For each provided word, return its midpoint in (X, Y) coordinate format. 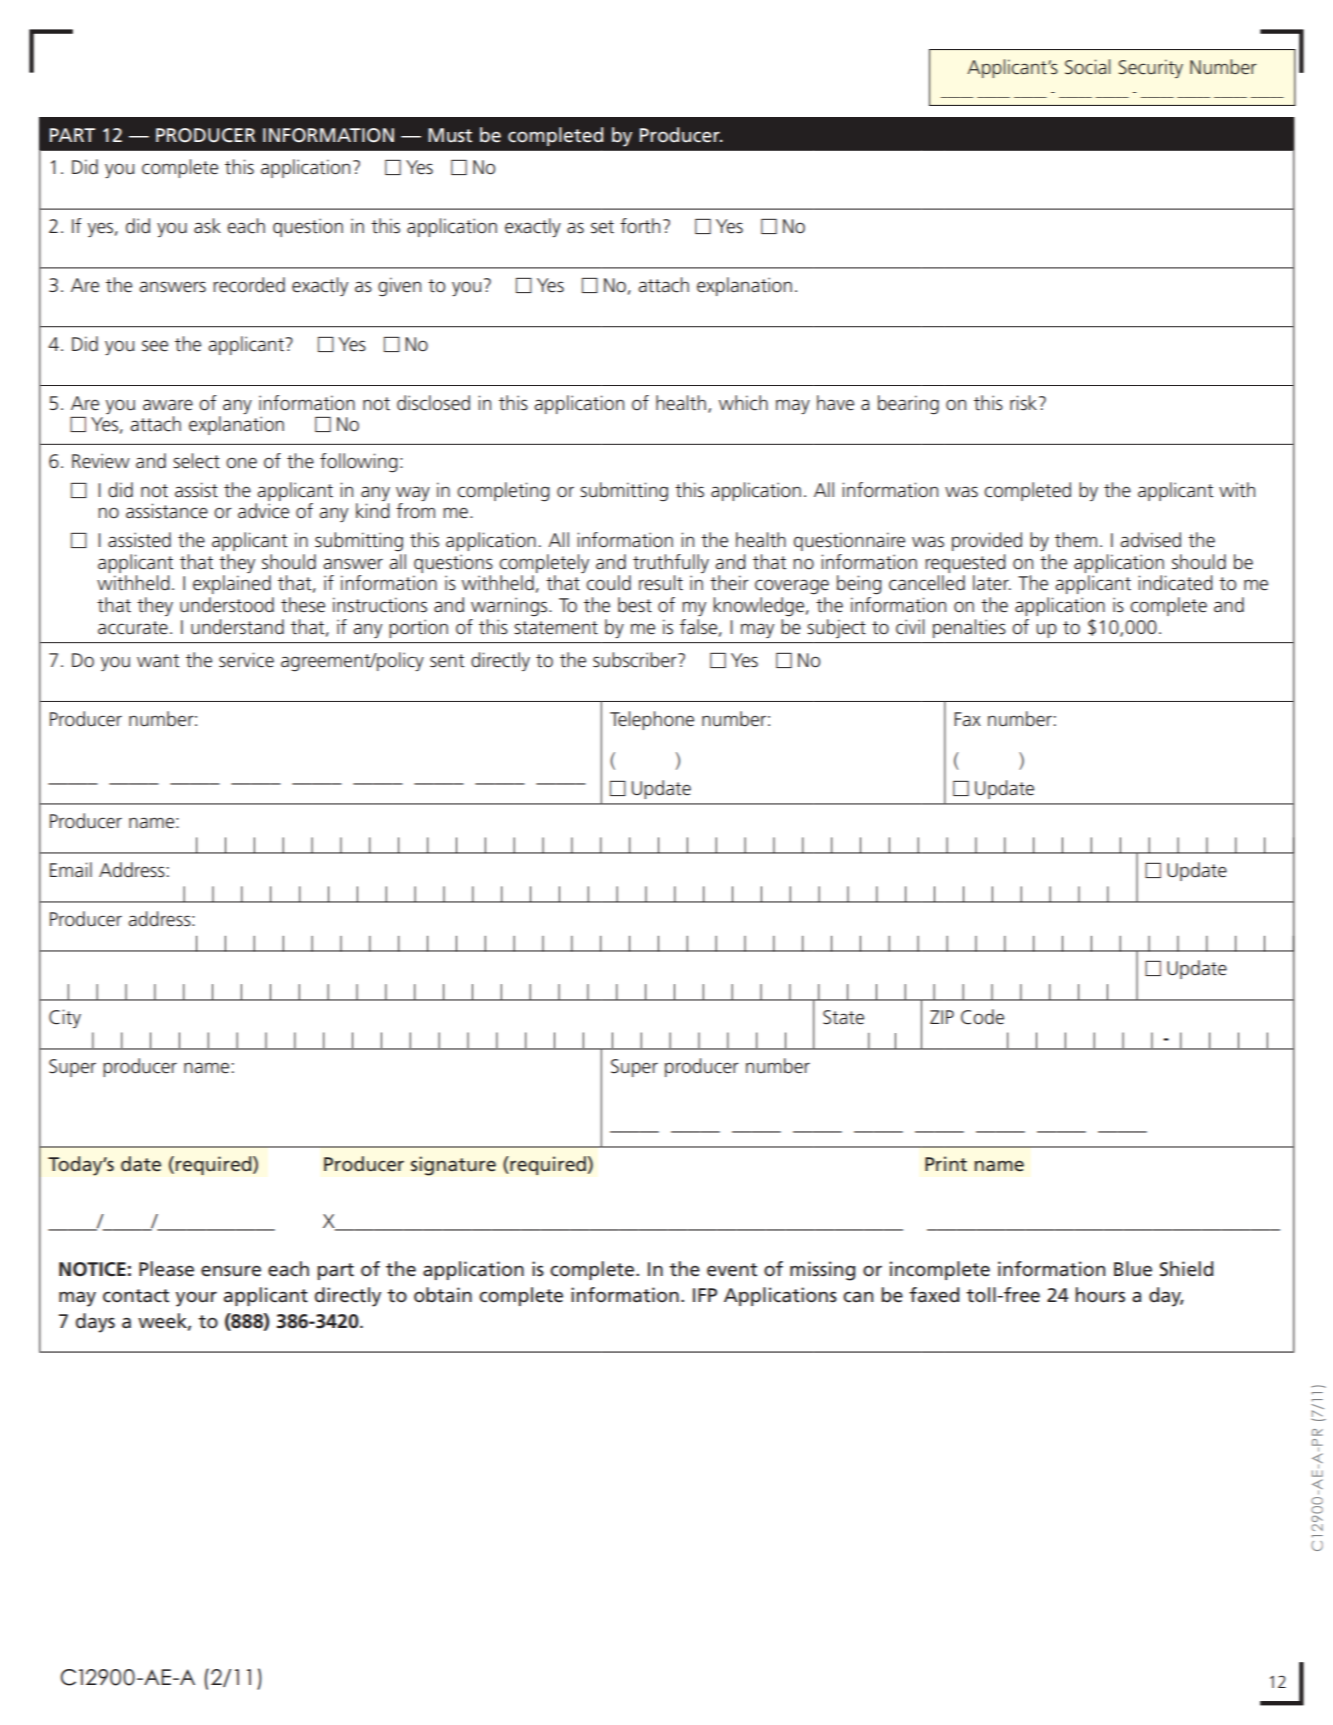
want (158, 661)
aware (168, 405)
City (65, 1018)
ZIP (942, 1017)
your (196, 1299)
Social (1087, 67)
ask (207, 226)
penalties (969, 628)
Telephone (652, 720)
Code (982, 1017)
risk (1025, 403)
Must (450, 135)
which (743, 403)
